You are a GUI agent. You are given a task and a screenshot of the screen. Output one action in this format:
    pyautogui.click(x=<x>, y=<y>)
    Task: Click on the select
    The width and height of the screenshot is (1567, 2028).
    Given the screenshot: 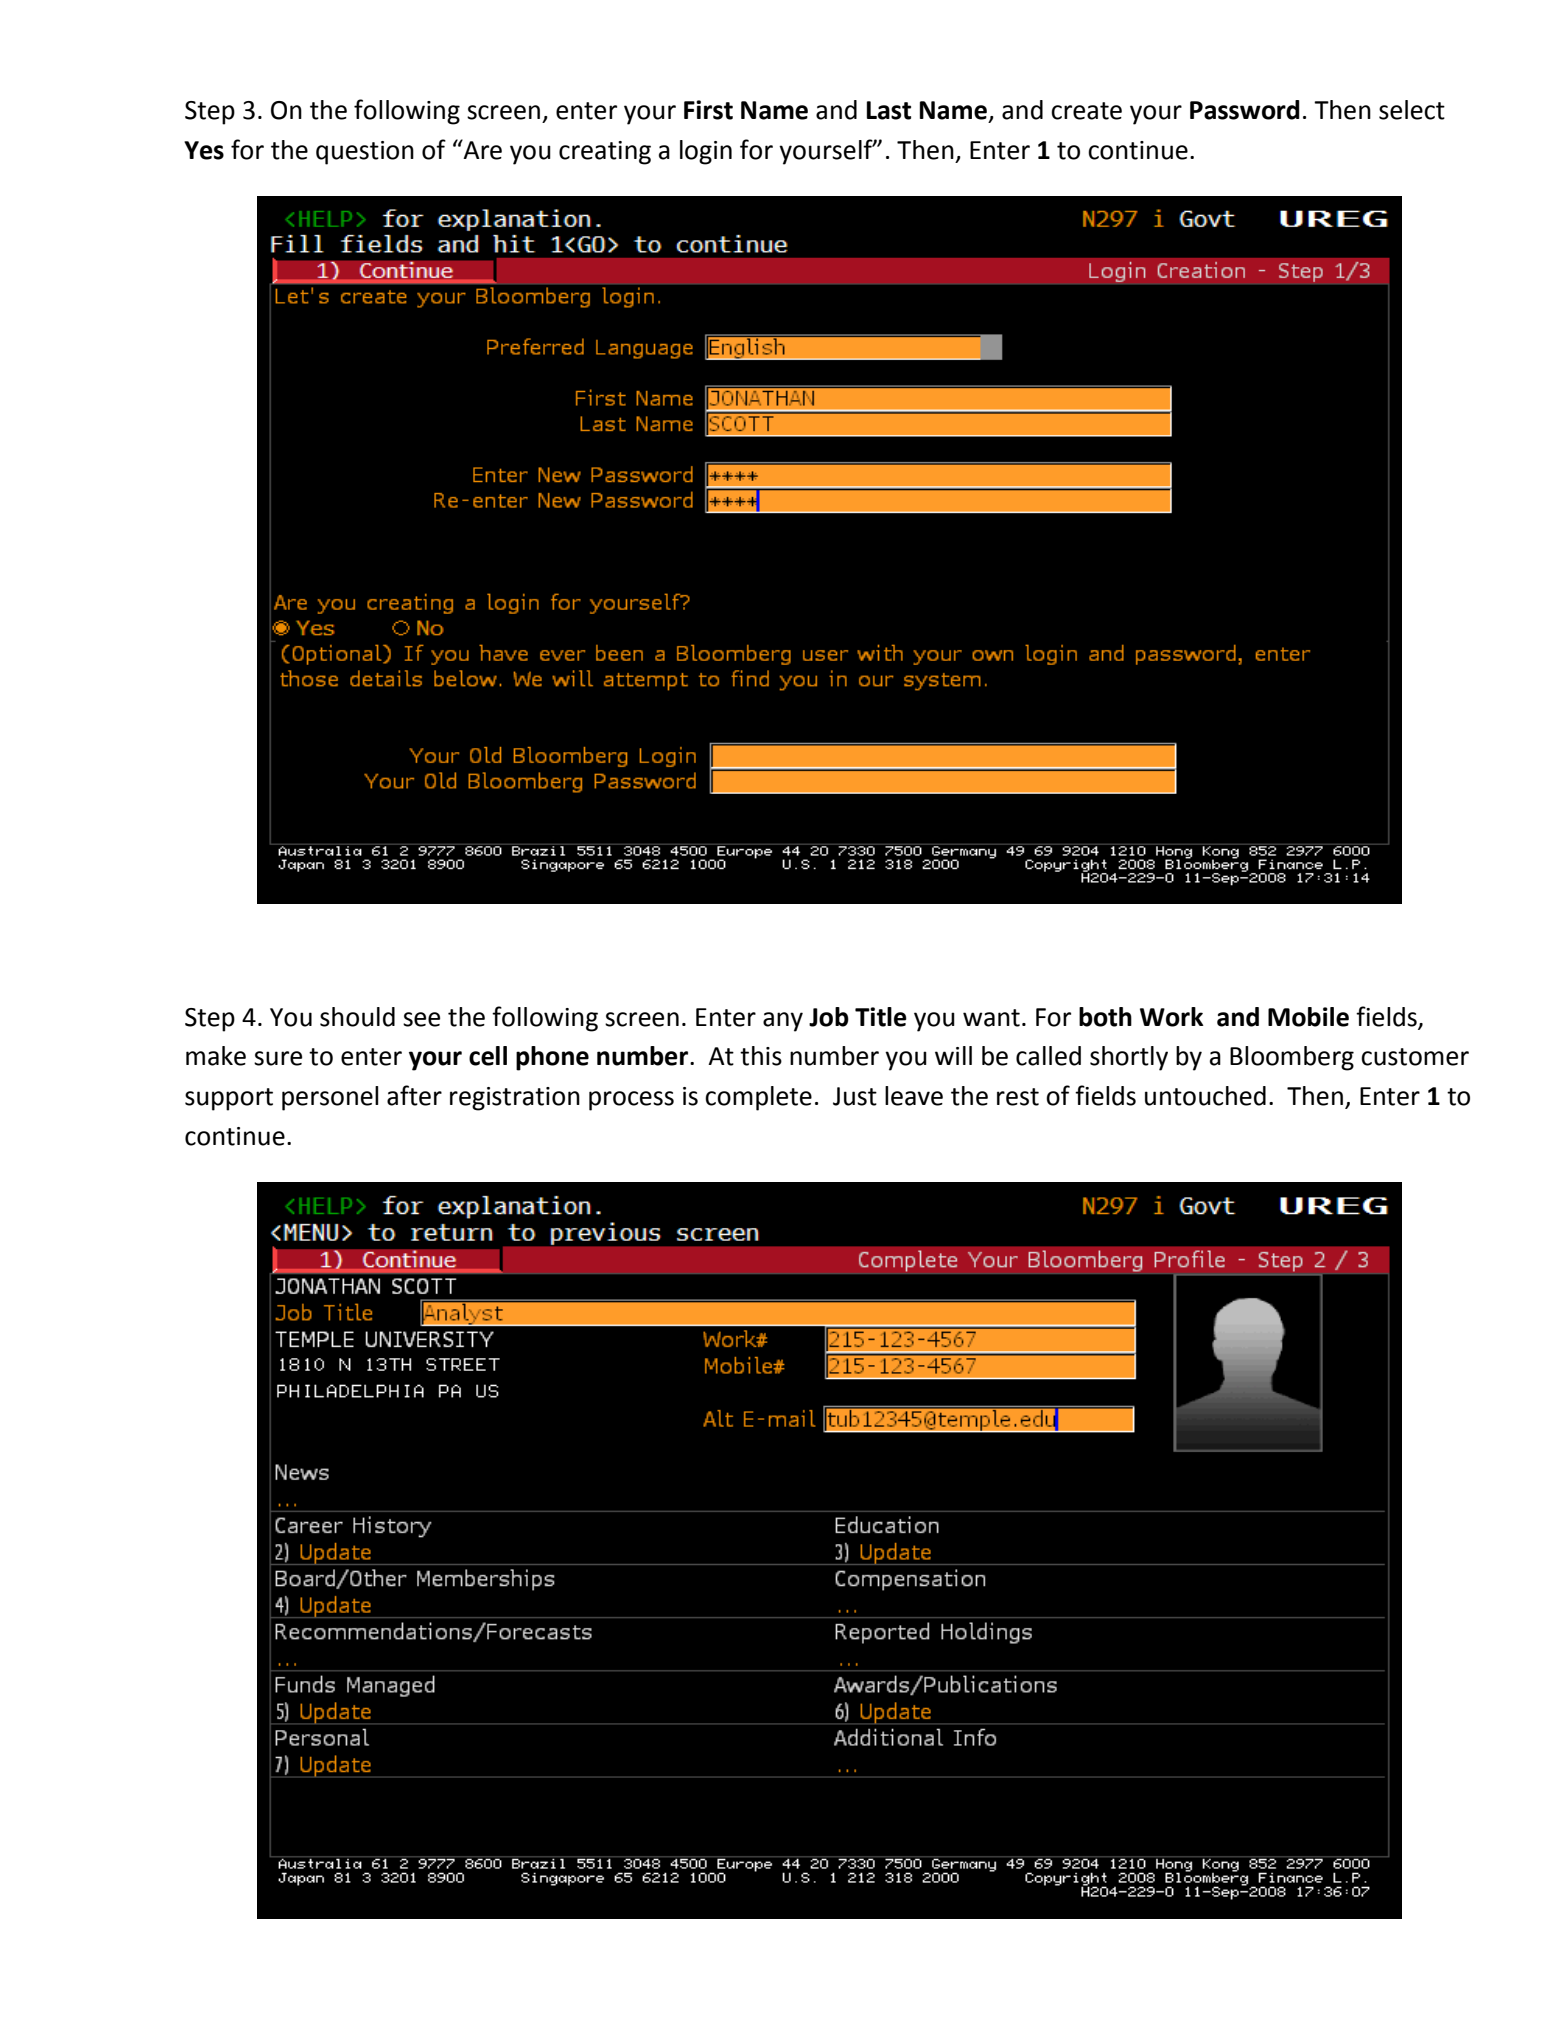 What is the action you would take?
    pyautogui.click(x=1412, y=110)
